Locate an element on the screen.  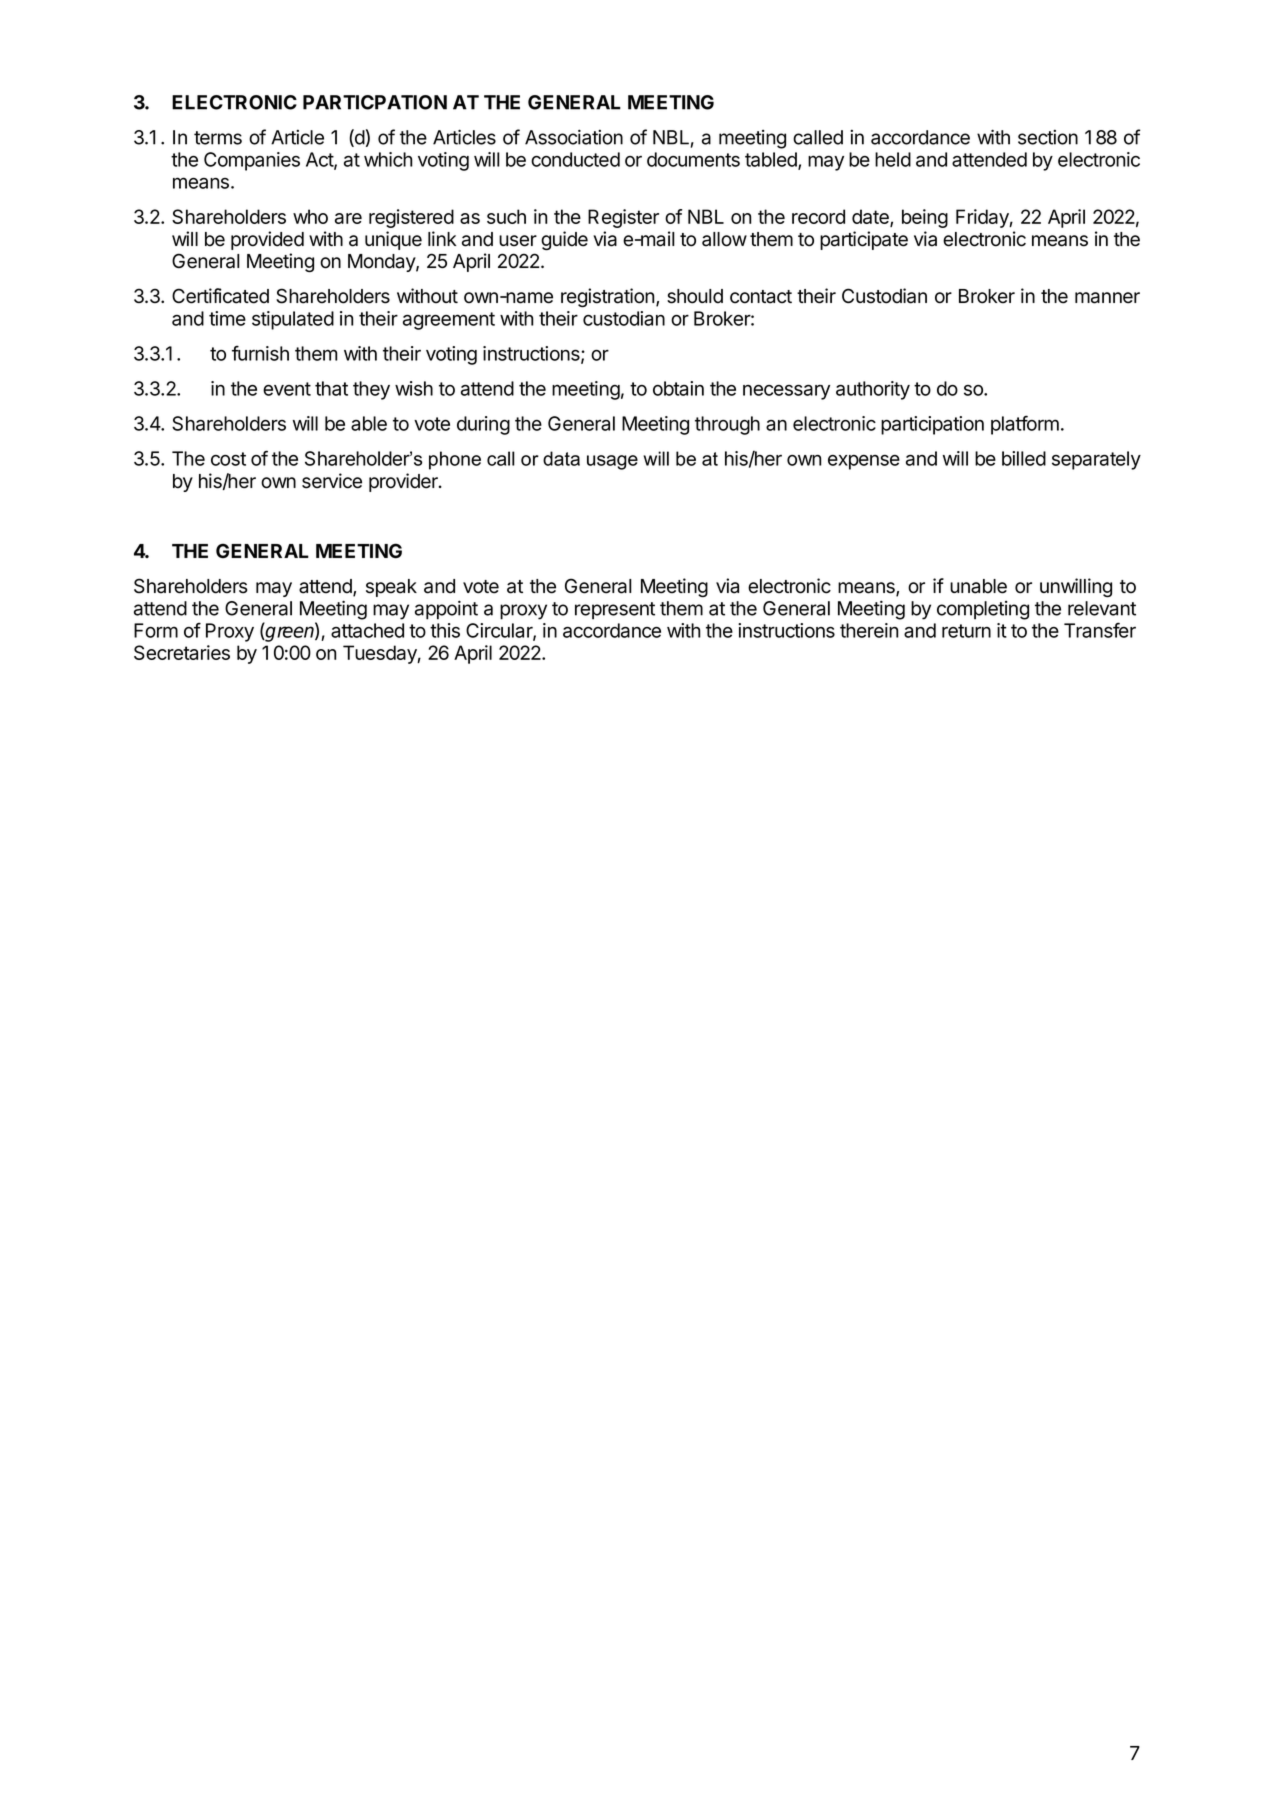
represent is located at coordinates (615, 611).
